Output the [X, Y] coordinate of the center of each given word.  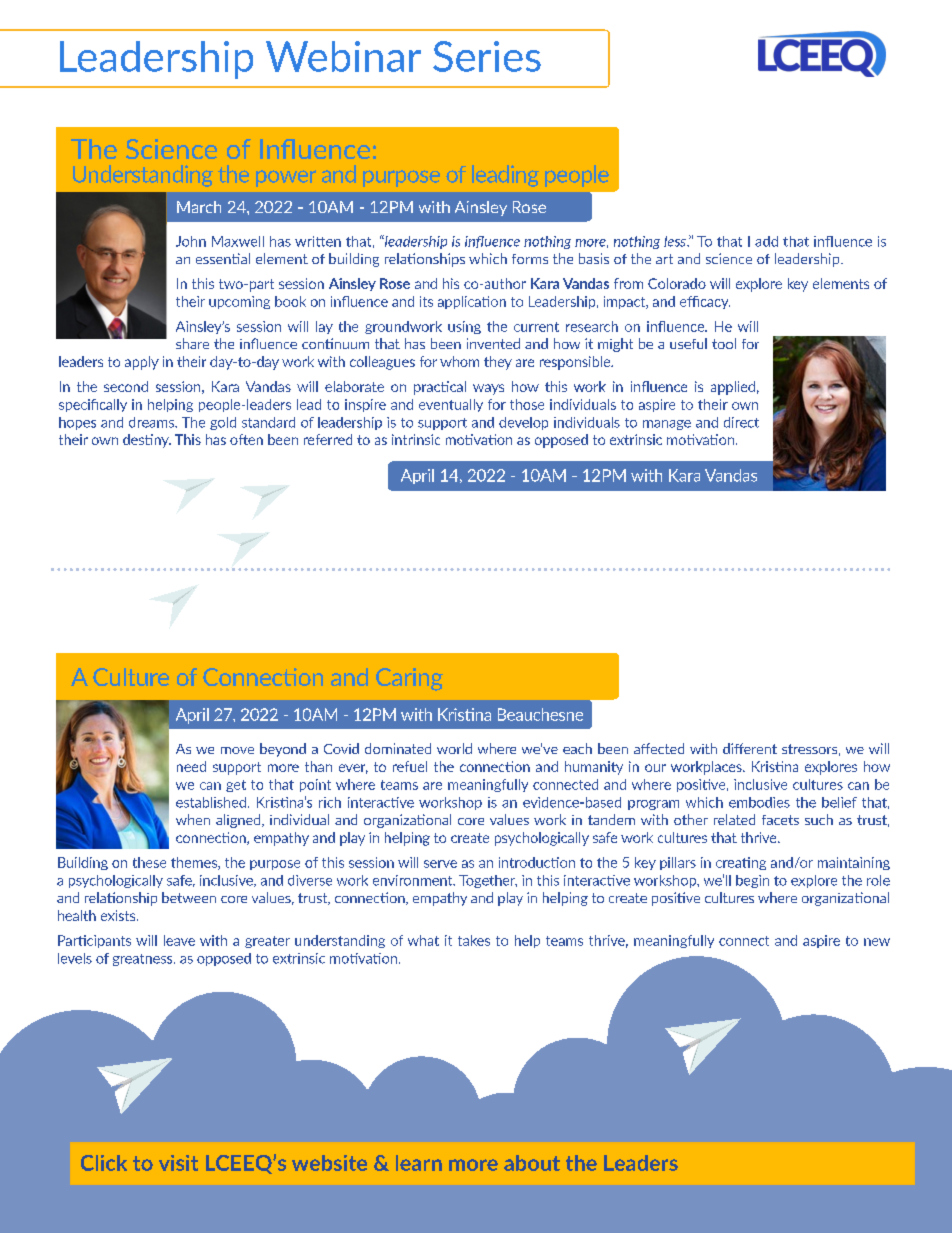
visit [178, 1163]
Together [488, 881]
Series [487, 56]
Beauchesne [540, 714]
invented [493, 343]
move [237, 750]
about [532, 1163]
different [750, 748]
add [766, 241]
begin [752, 881]
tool [724, 343]
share [192, 343]
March [199, 207]
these [149, 862]
